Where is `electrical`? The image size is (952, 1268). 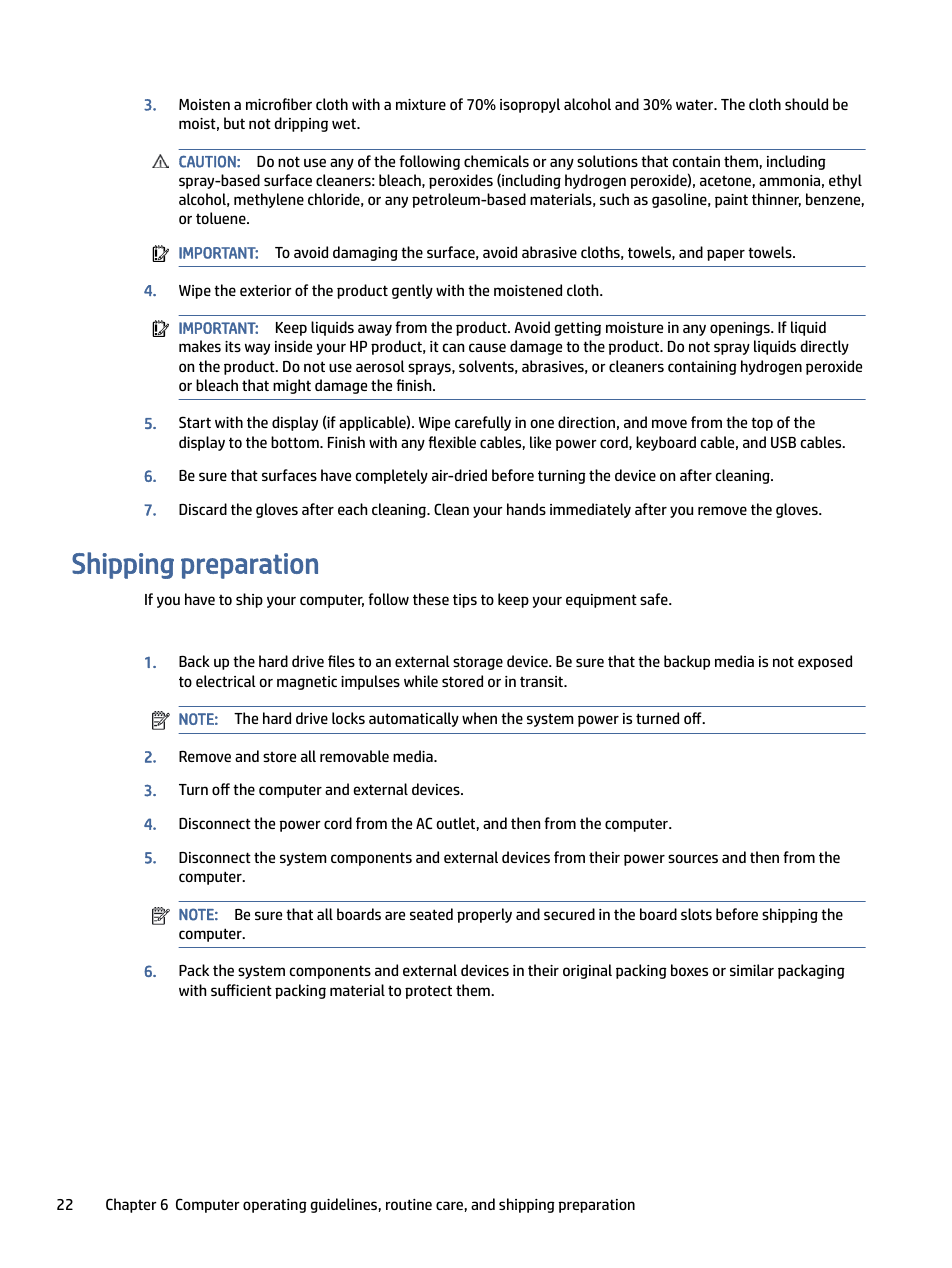
electrical is located at coordinates (226, 681).
